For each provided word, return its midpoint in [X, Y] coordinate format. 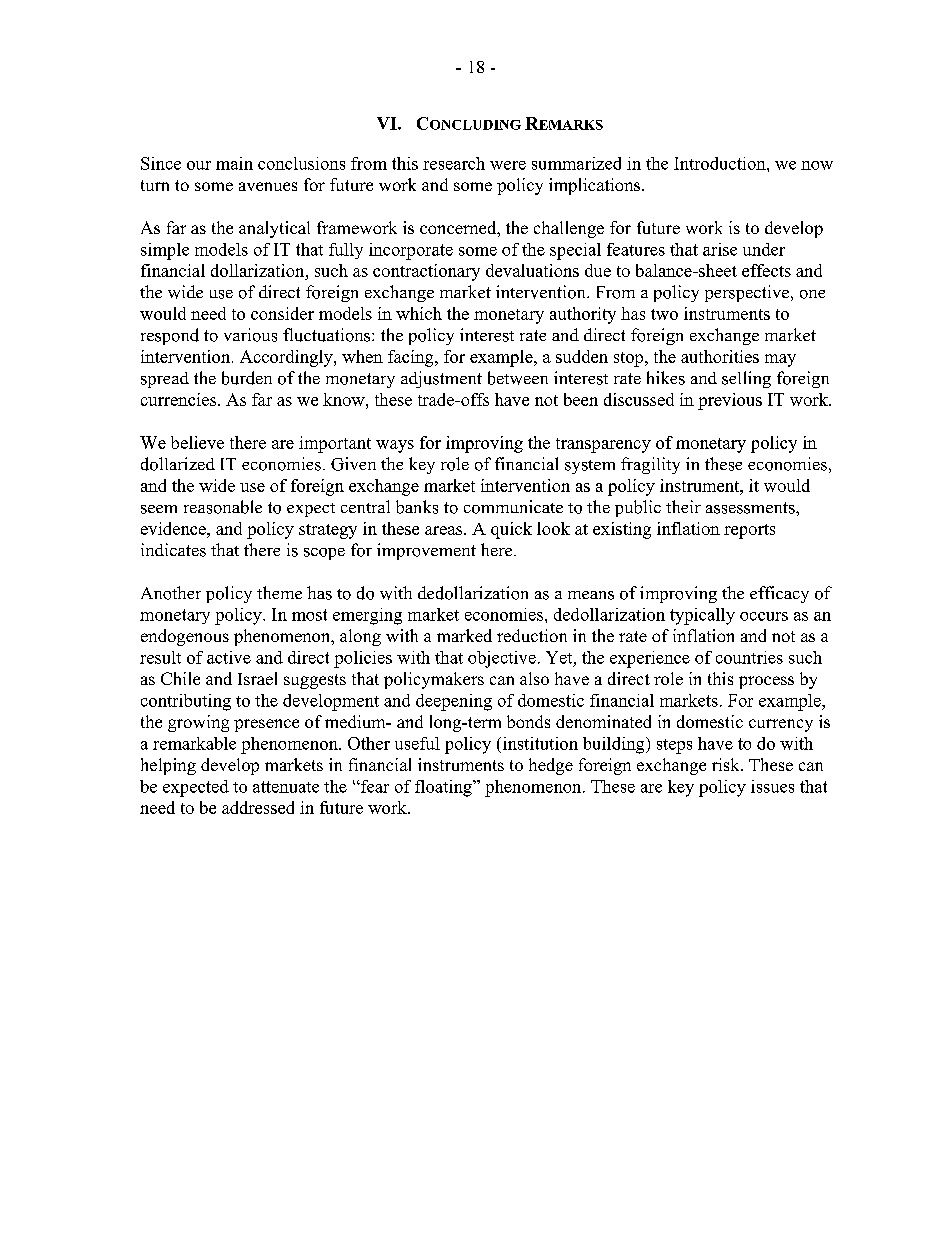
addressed [258, 807]
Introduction [721, 163]
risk [727, 764]
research [454, 163]
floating [444, 788]
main [234, 163]
